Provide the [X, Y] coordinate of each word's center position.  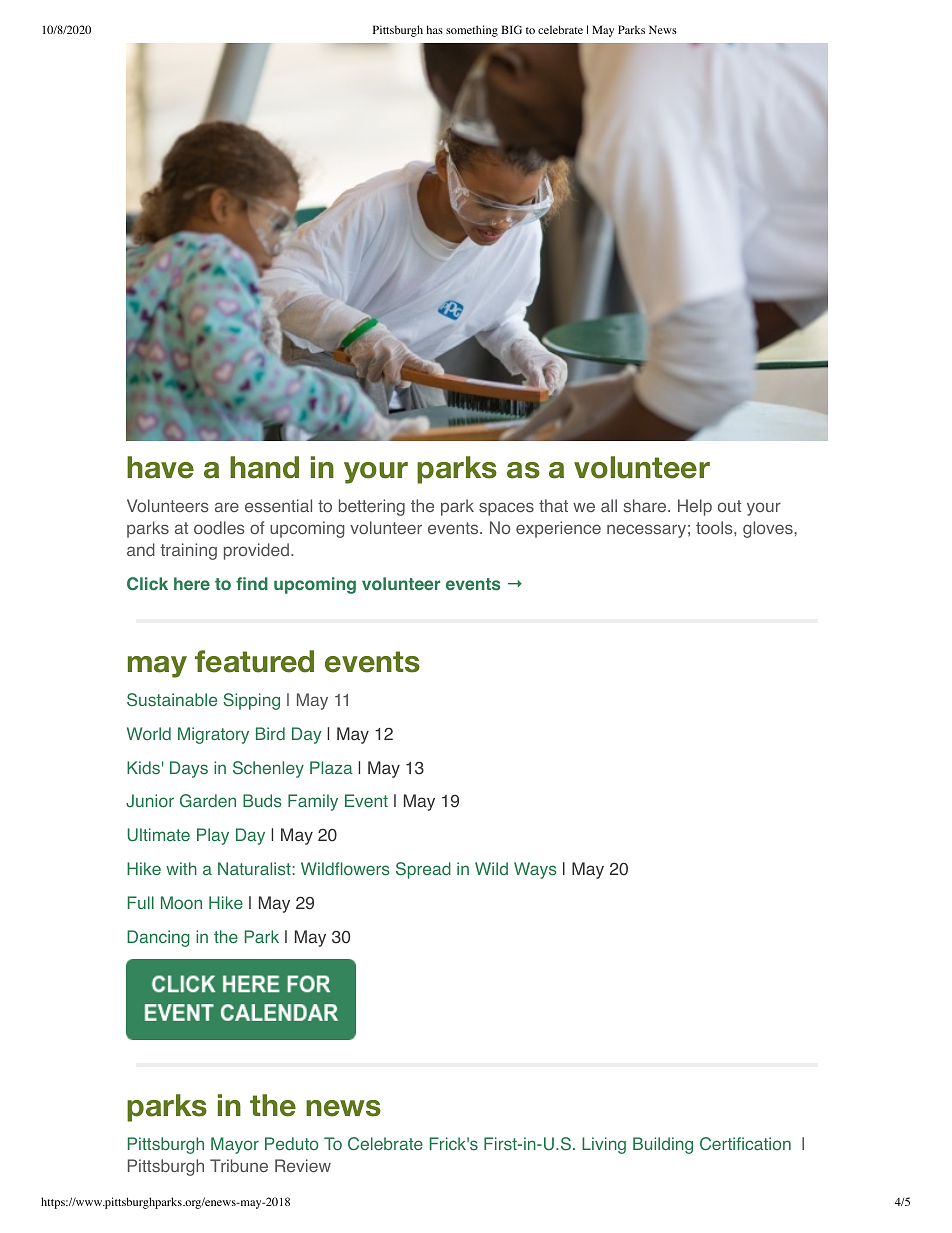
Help [695, 507]
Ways [535, 870]
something [472, 31]
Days [189, 769]
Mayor [235, 1145]
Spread [423, 870]
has [435, 29]
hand [264, 467]
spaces [506, 509]
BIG [511, 29]
